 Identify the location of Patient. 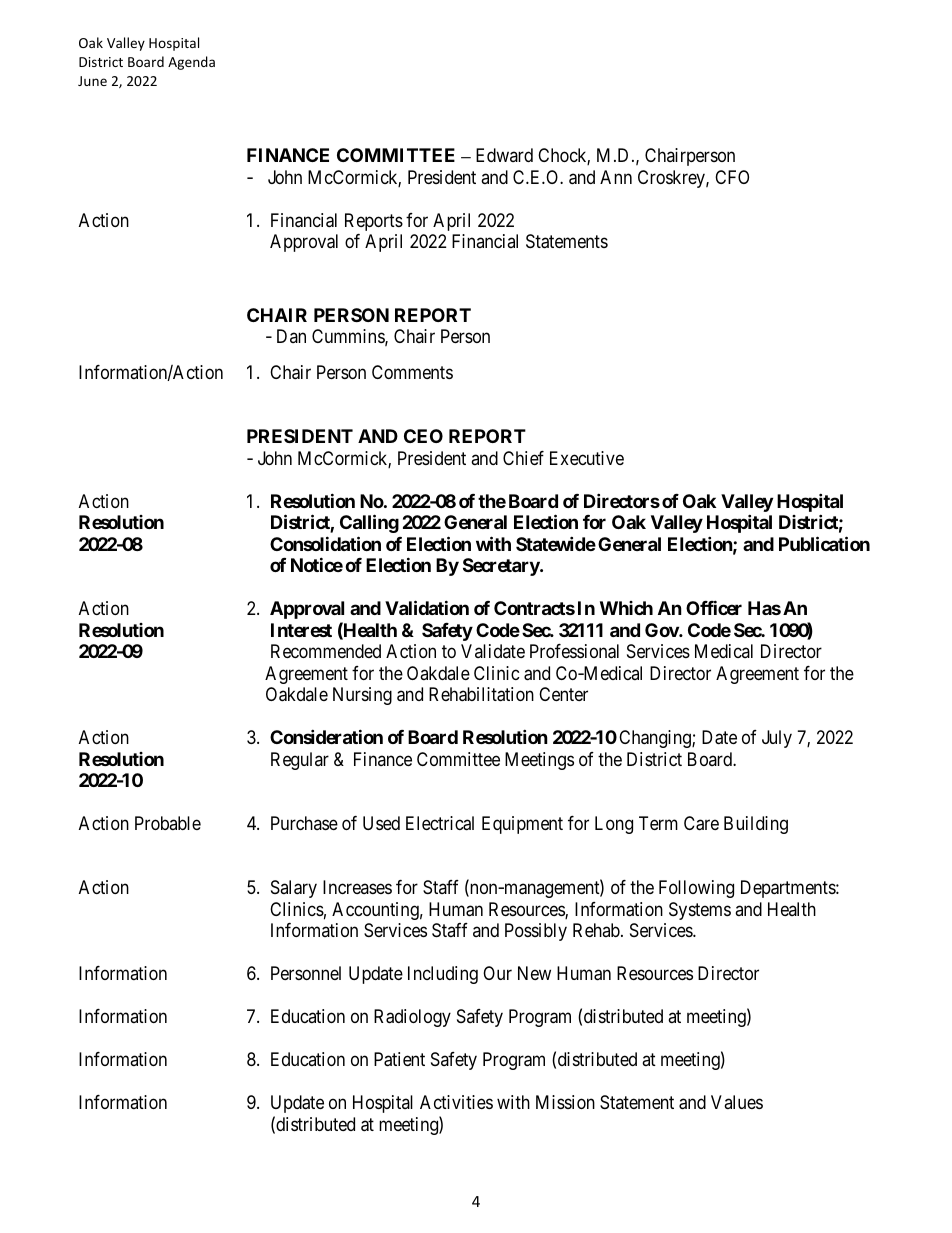
(399, 1059).
